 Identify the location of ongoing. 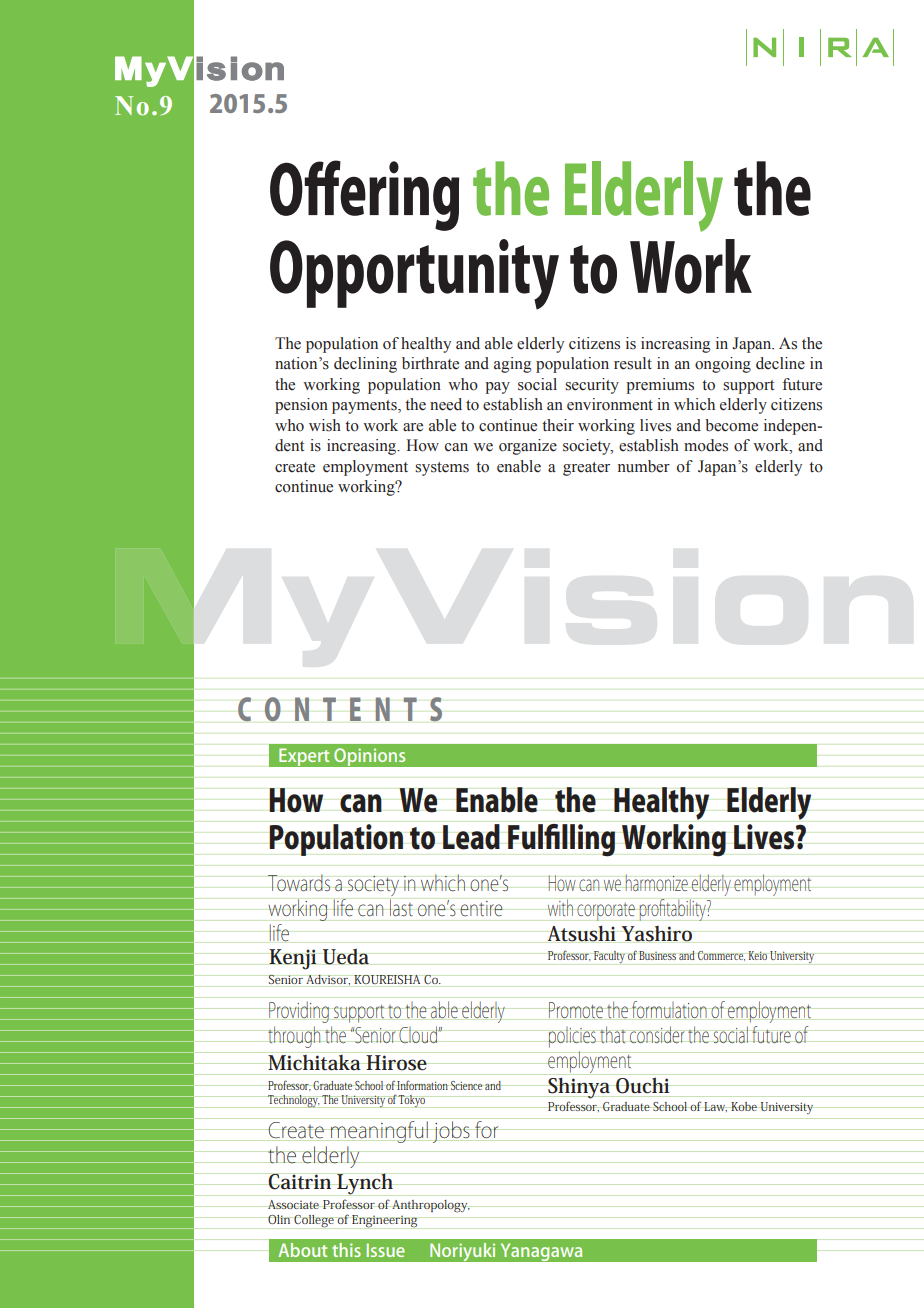
(723, 365).
